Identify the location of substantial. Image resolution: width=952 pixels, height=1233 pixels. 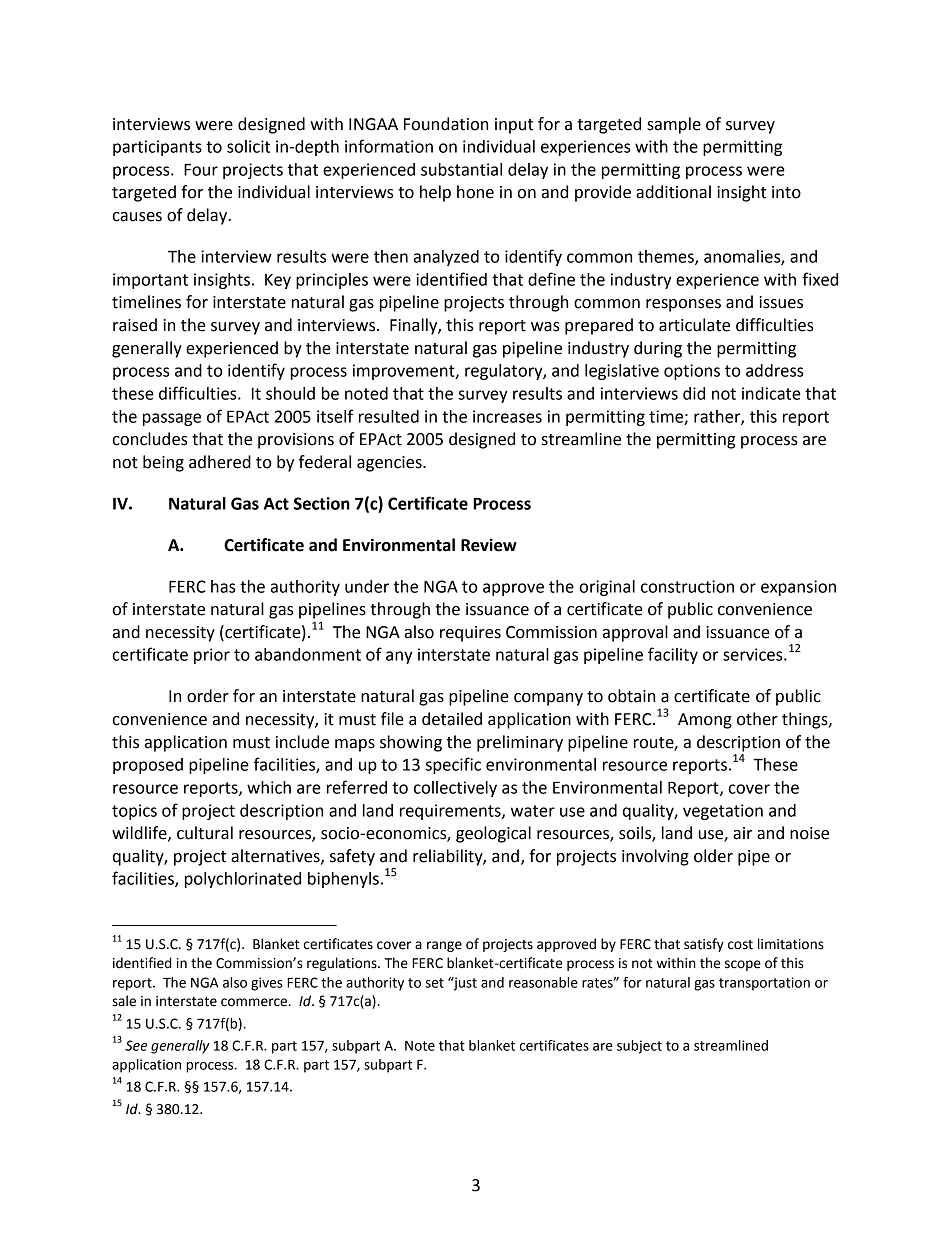
(461, 169).
